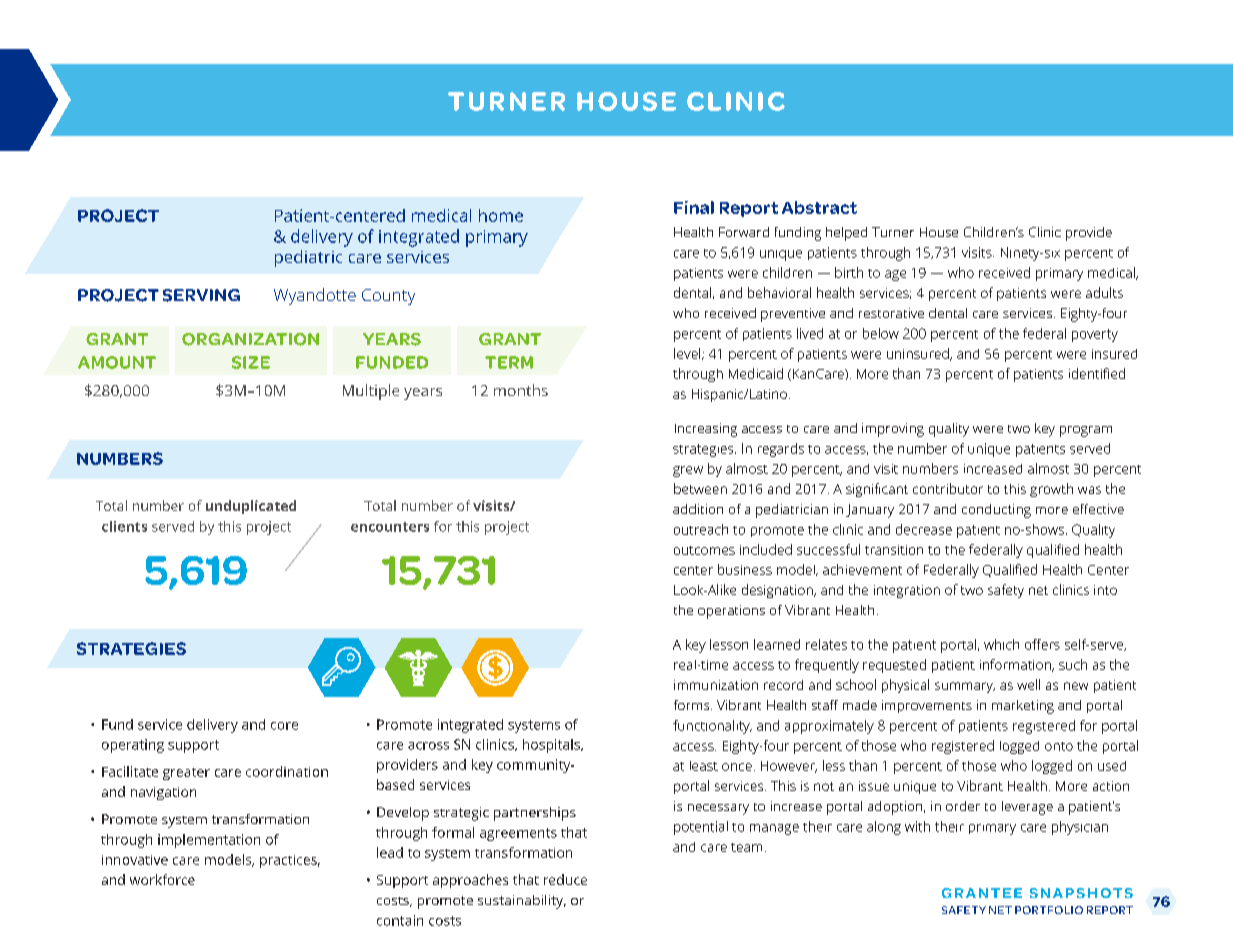 This screenshot has height=952, width=1233. What do you see at coordinates (162, 879) in the screenshot?
I see `workforce` at bounding box center [162, 879].
